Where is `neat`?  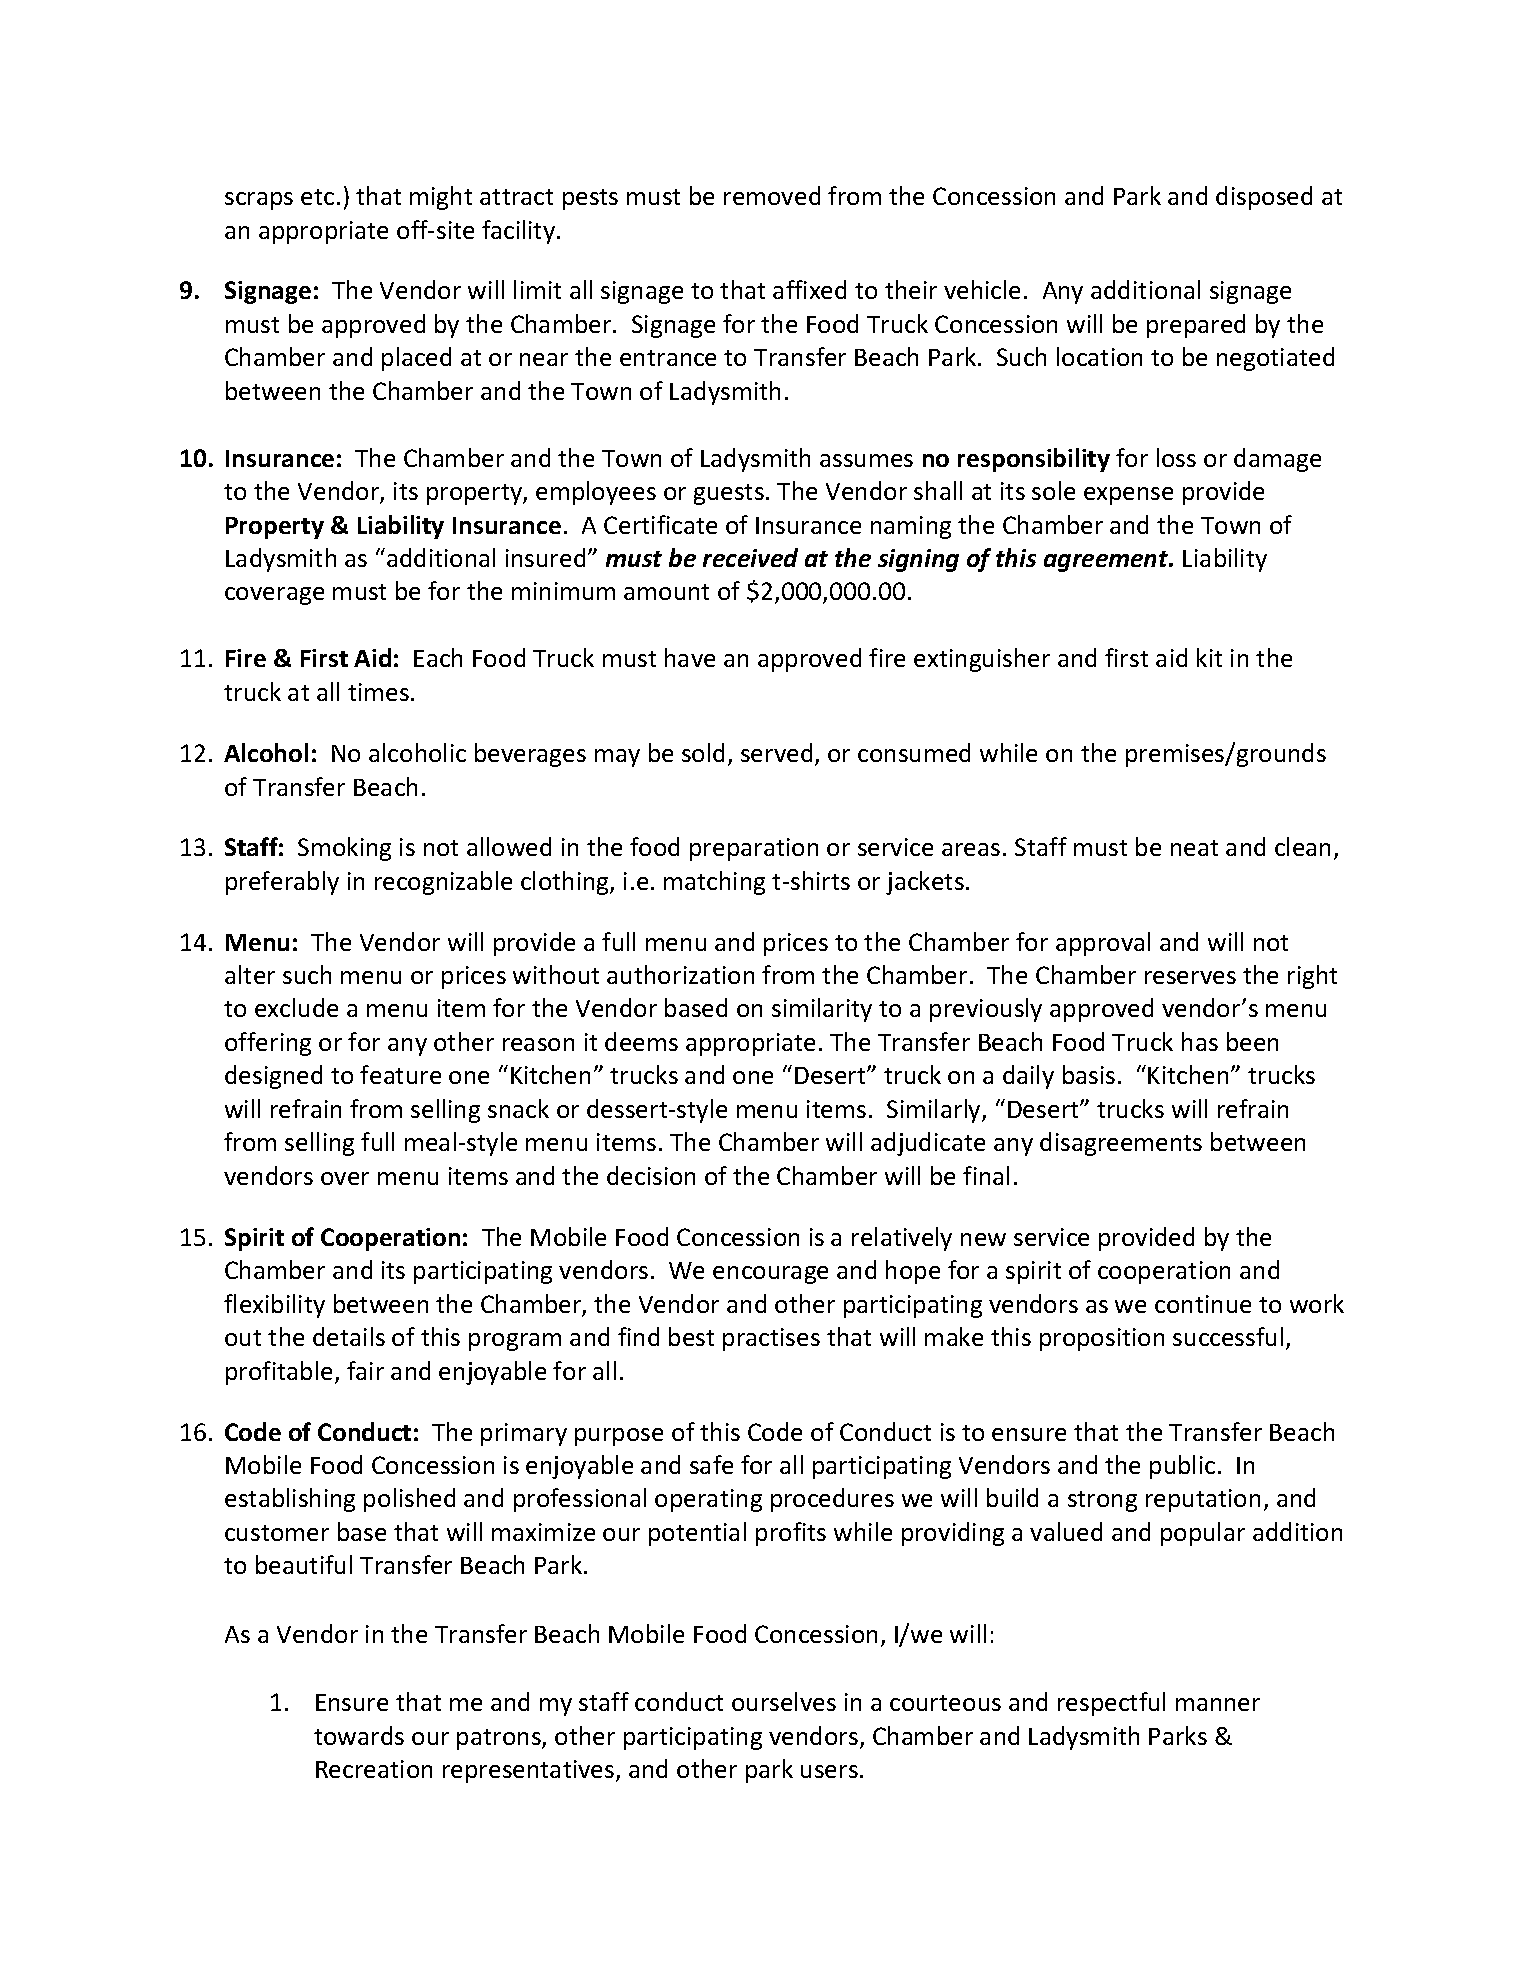
neat is located at coordinates (1194, 848).
